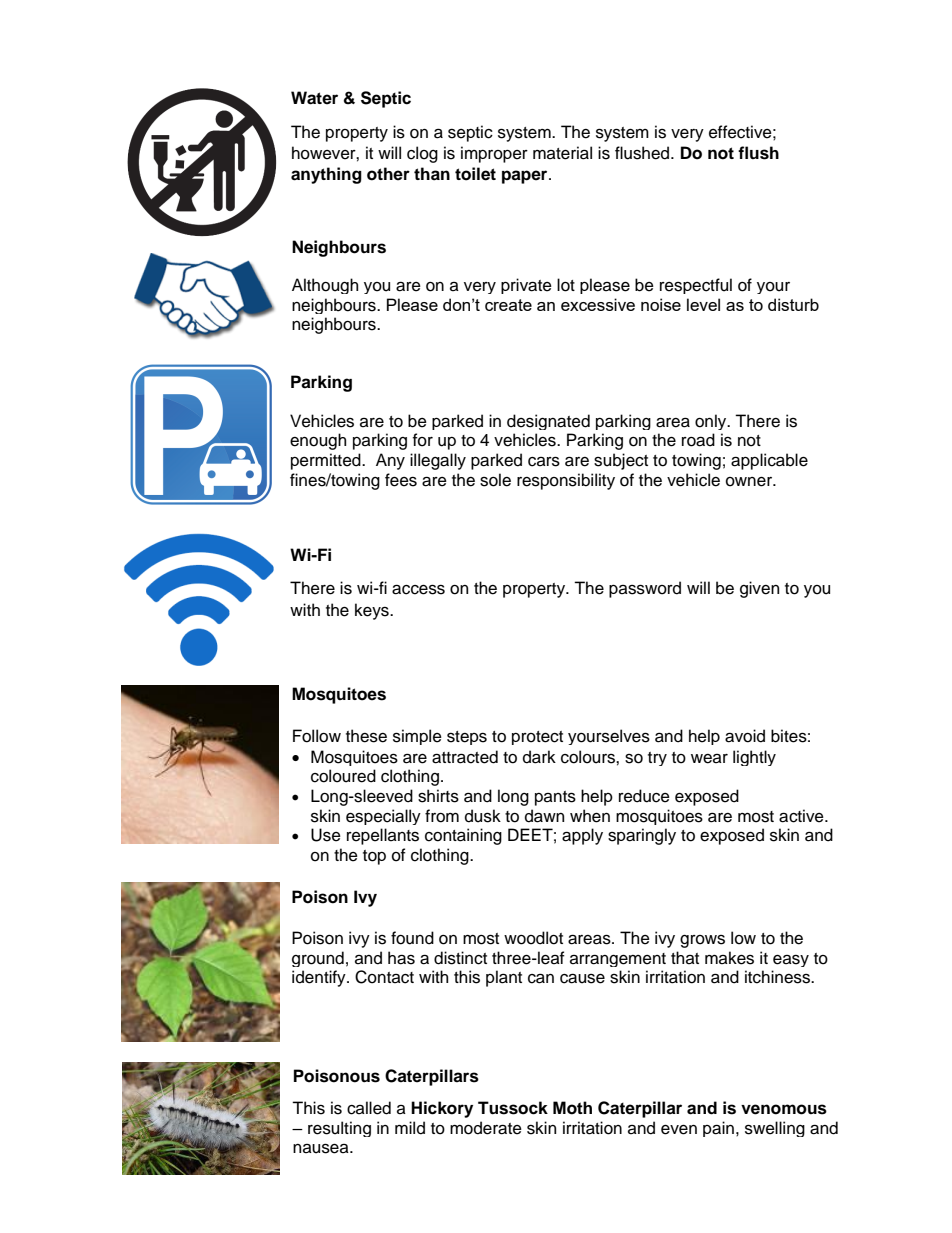 This screenshot has height=1233, width=952. Describe the element at coordinates (325, 286) in the screenshot. I see `Although` at that location.
